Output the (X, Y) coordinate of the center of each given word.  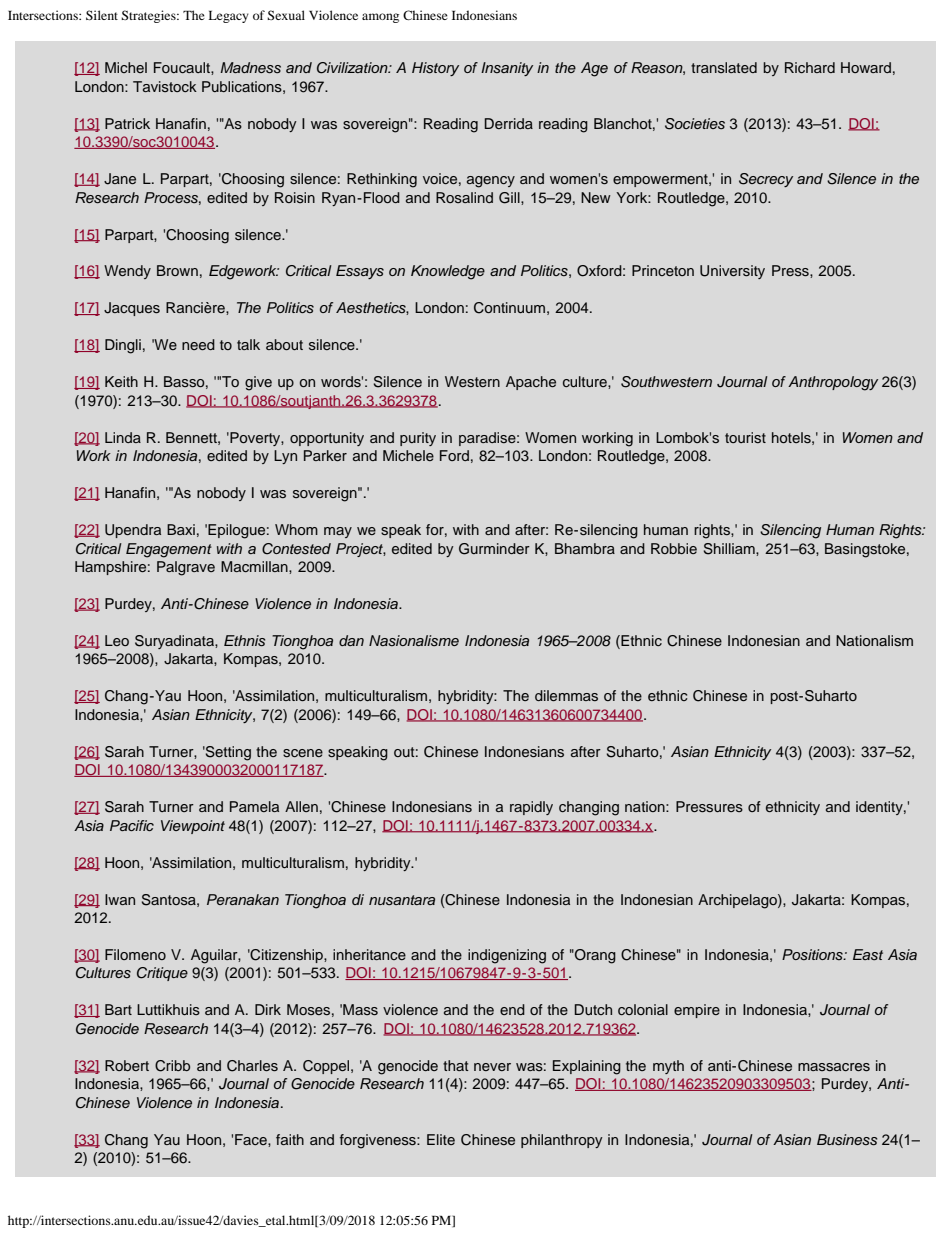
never (492, 1067)
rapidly (531, 808)
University (732, 272)
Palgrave (186, 568)
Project (361, 550)
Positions (813, 954)
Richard (810, 67)
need (198, 344)
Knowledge (448, 272)
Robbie (674, 548)
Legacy (228, 16)
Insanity (507, 69)
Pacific (132, 825)
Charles (252, 1066)
